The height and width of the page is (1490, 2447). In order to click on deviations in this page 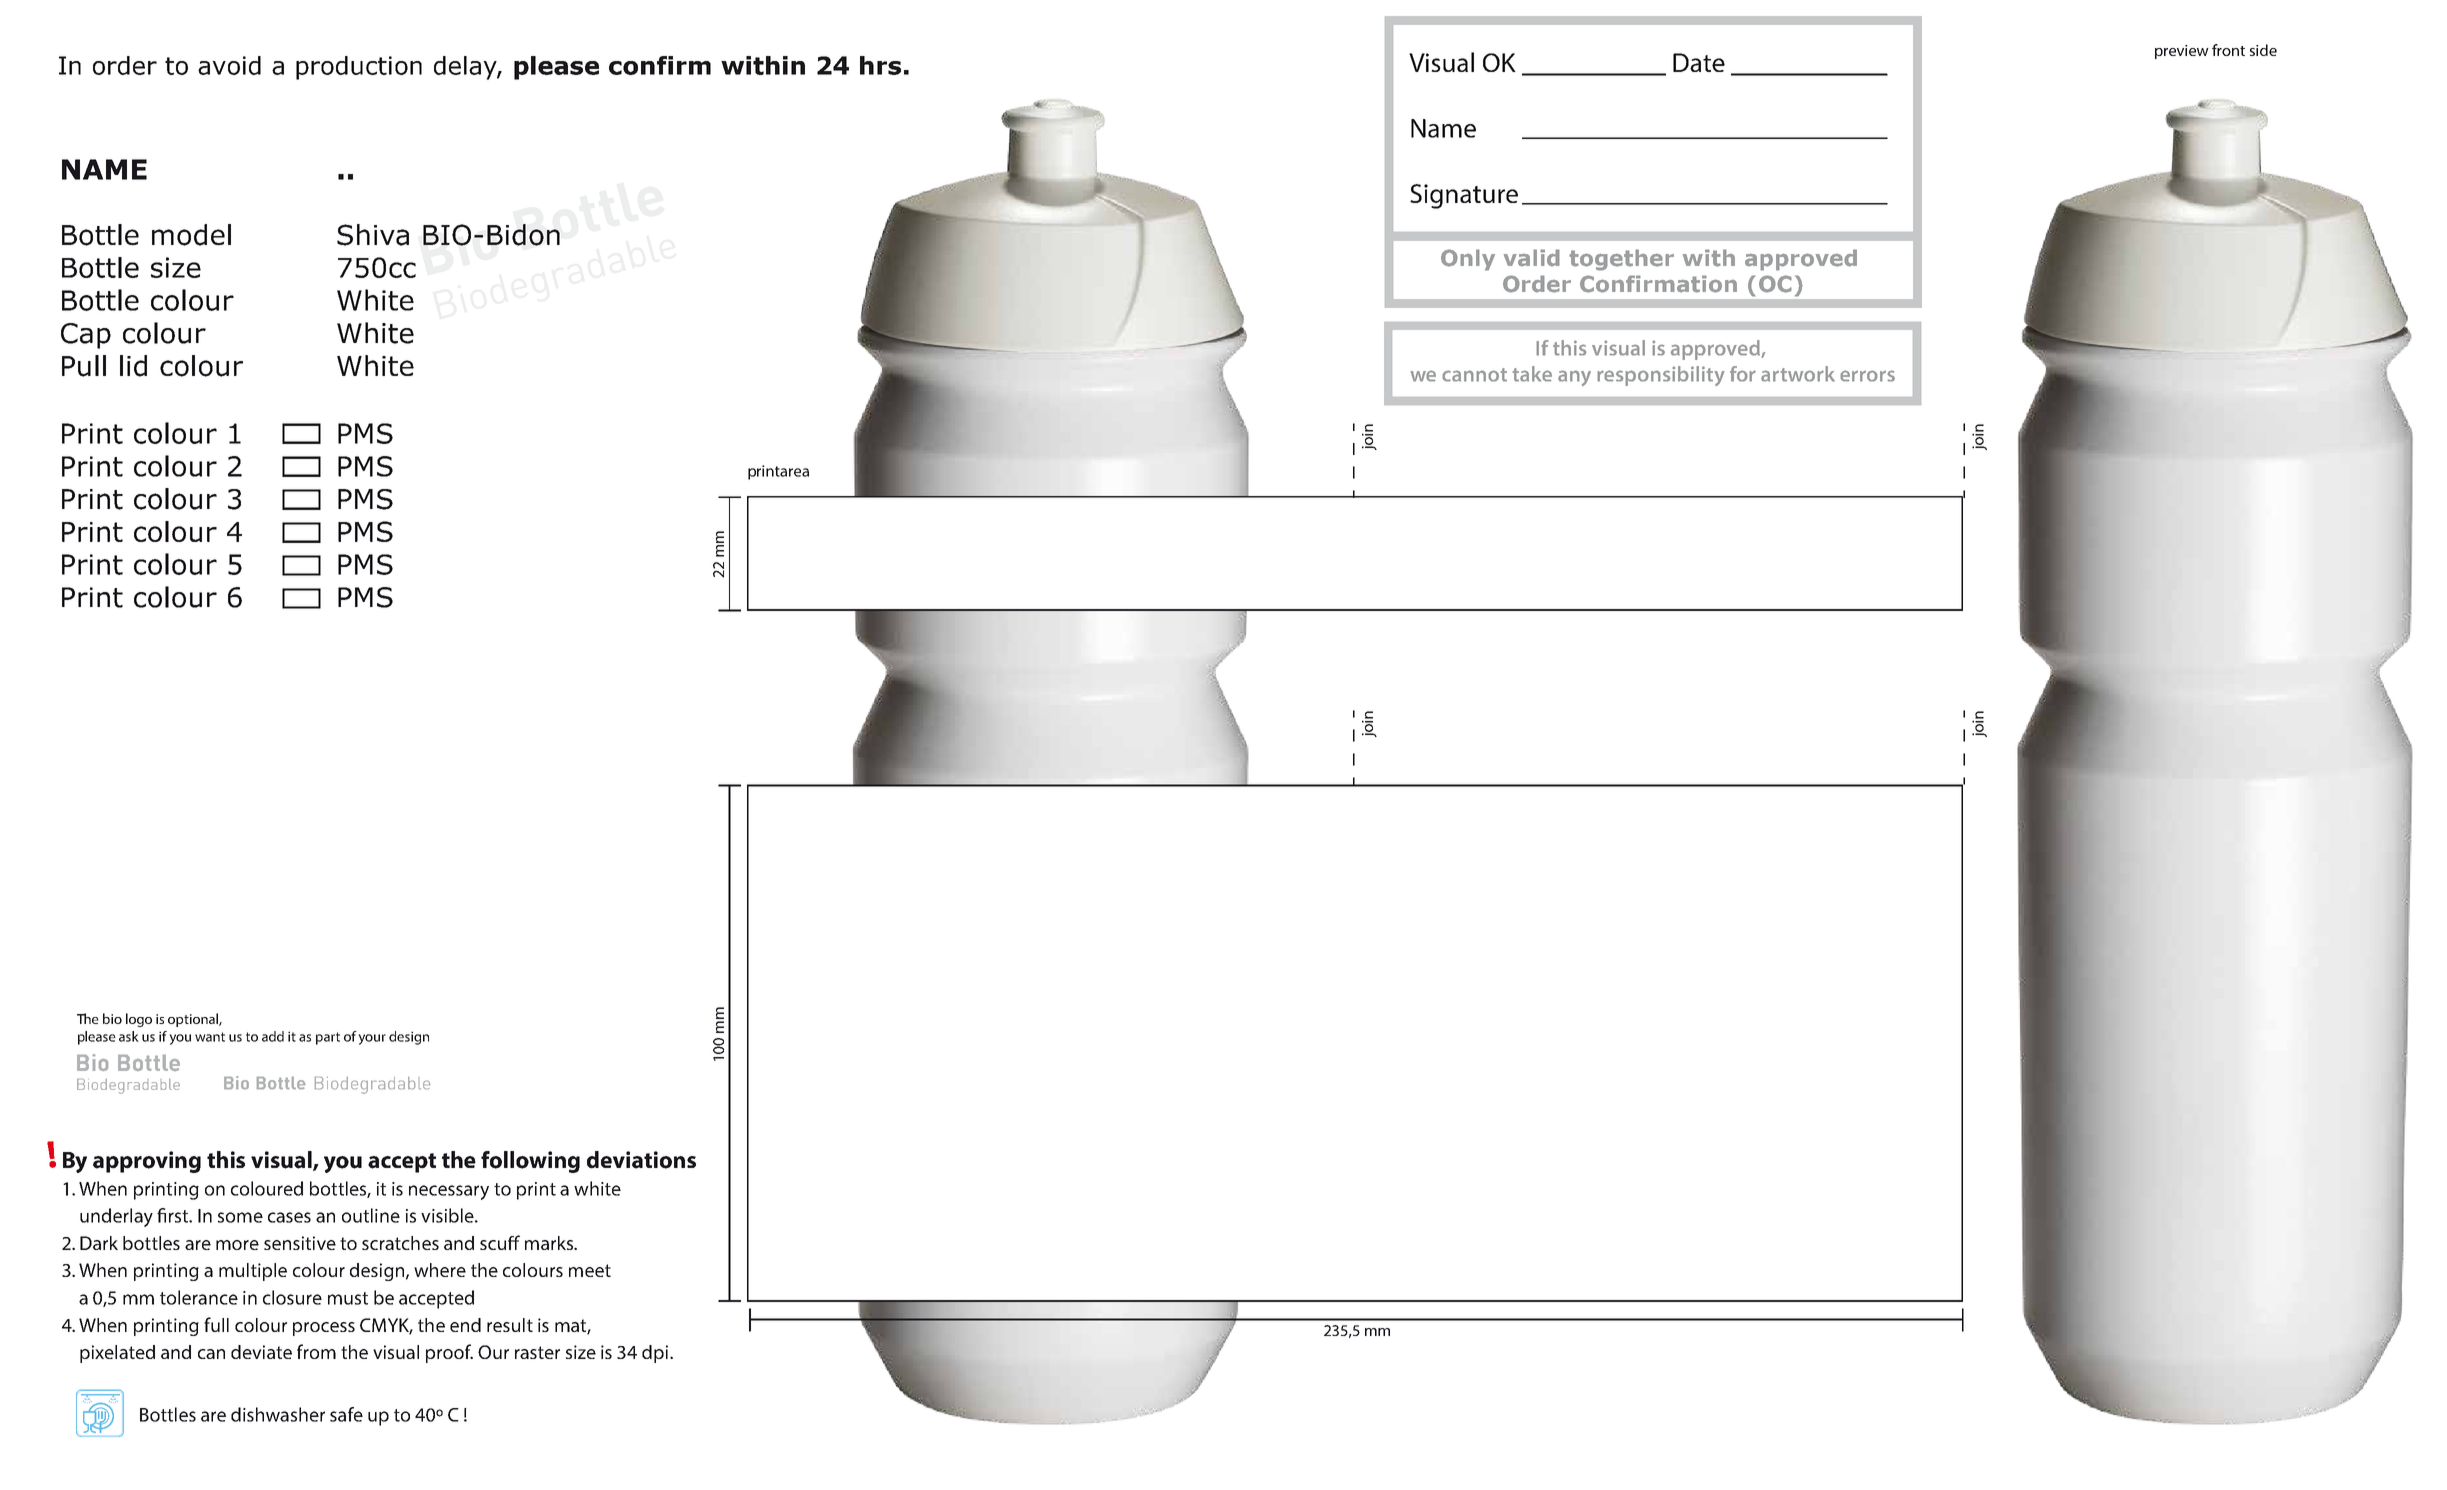, I will do `click(641, 1160)`.
